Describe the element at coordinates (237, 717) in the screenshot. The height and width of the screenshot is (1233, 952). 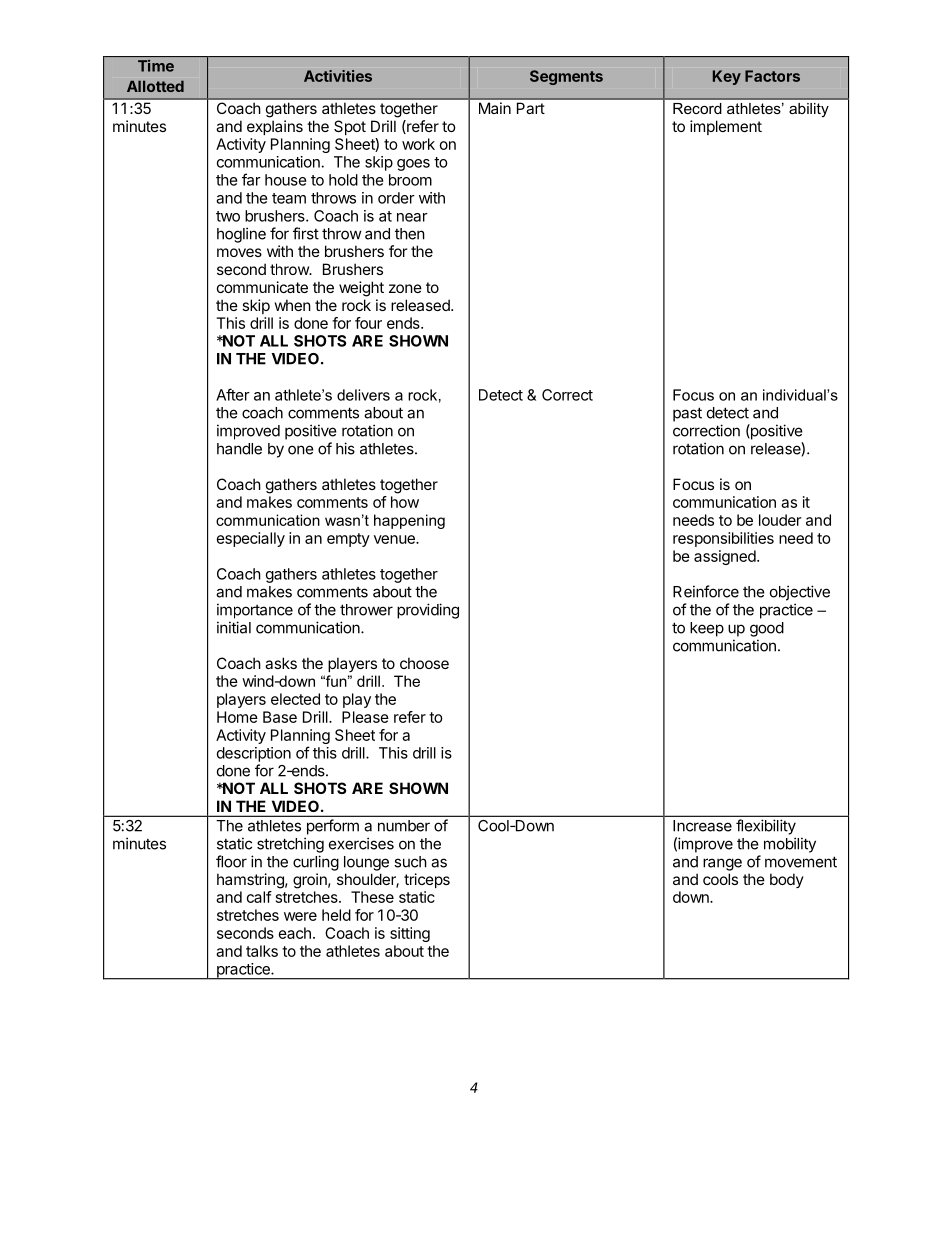
I see `Home` at that location.
